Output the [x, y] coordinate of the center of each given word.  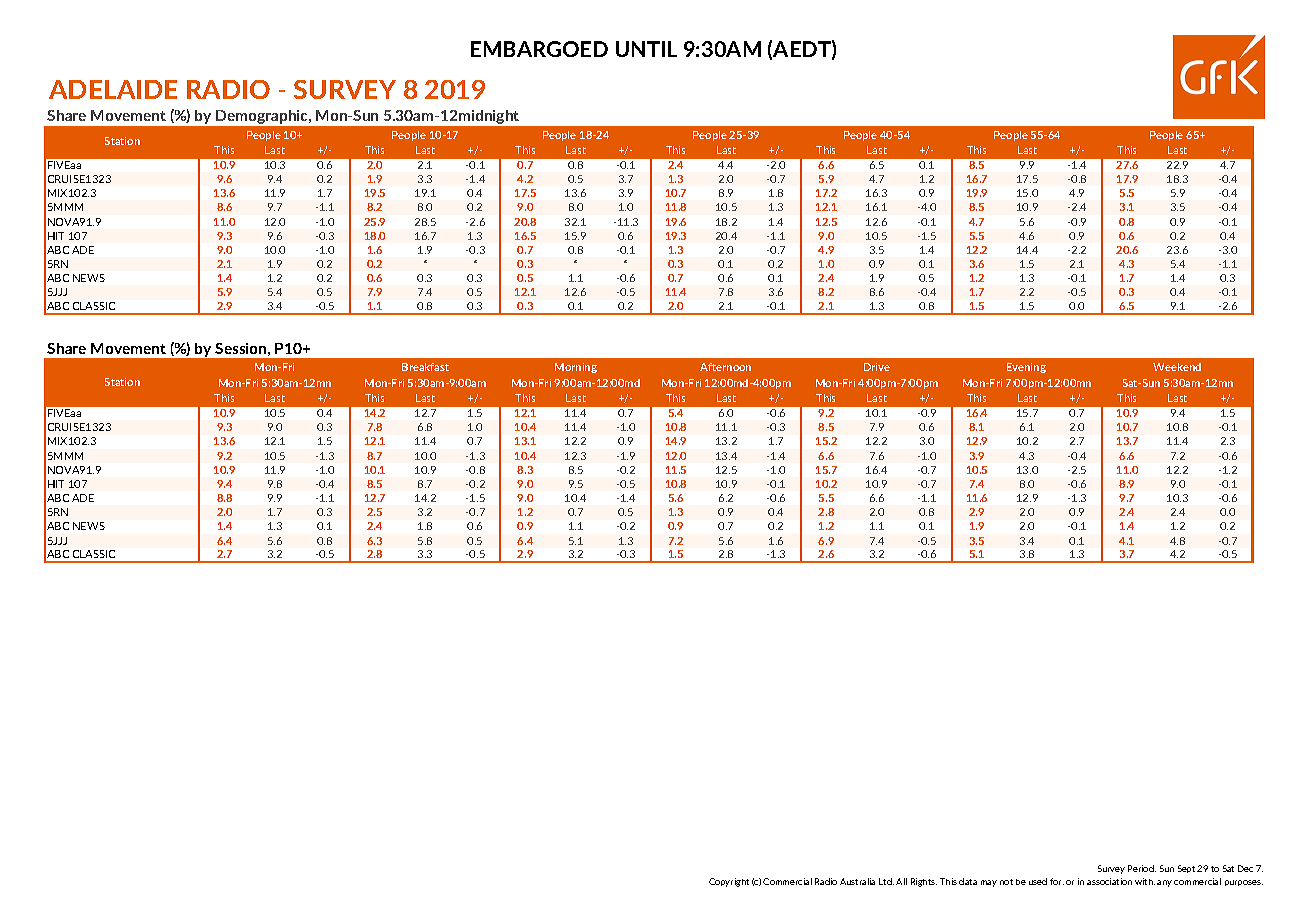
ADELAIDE [113, 89]
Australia [857, 881]
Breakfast [425, 367]
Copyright [729, 882]
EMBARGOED [539, 49]
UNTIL [646, 49]
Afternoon [725, 367]
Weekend [1177, 367]
